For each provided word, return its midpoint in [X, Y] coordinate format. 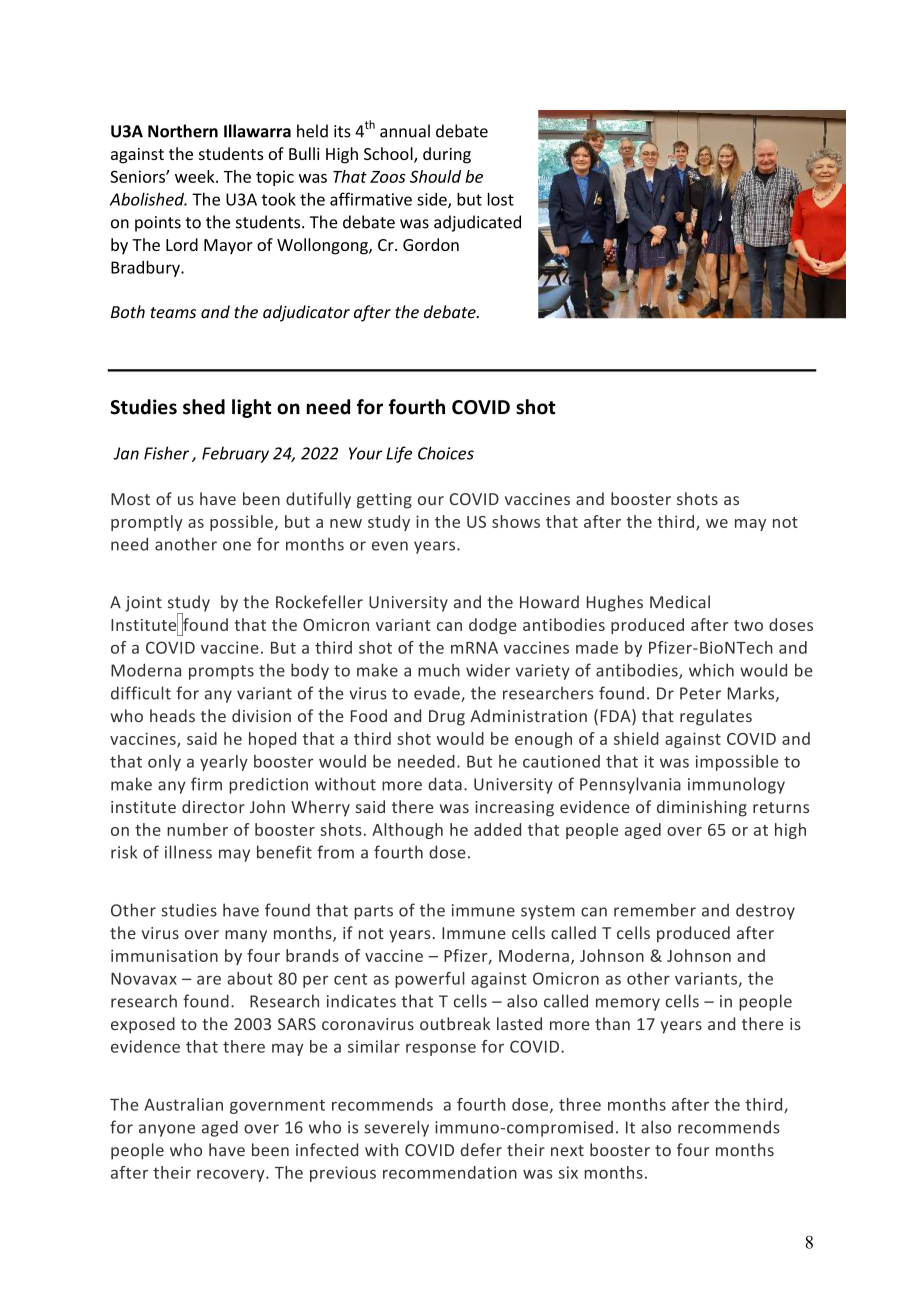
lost [501, 199]
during [447, 155]
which [711, 670]
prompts [221, 672]
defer [481, 1149]
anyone [167, 1130]
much [439, 670]
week [196, 176]
